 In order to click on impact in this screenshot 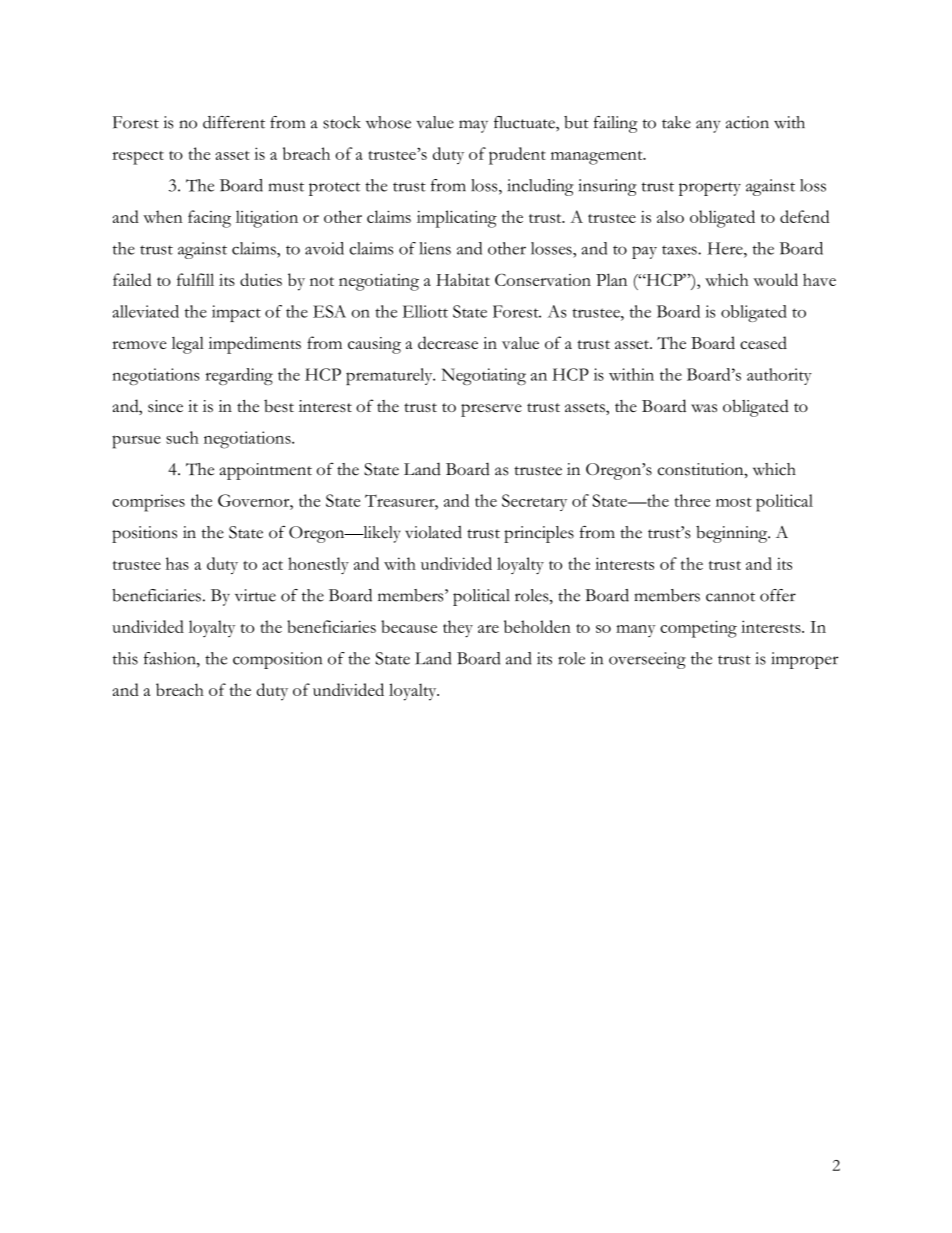, I will do `click(236, 313)`.
